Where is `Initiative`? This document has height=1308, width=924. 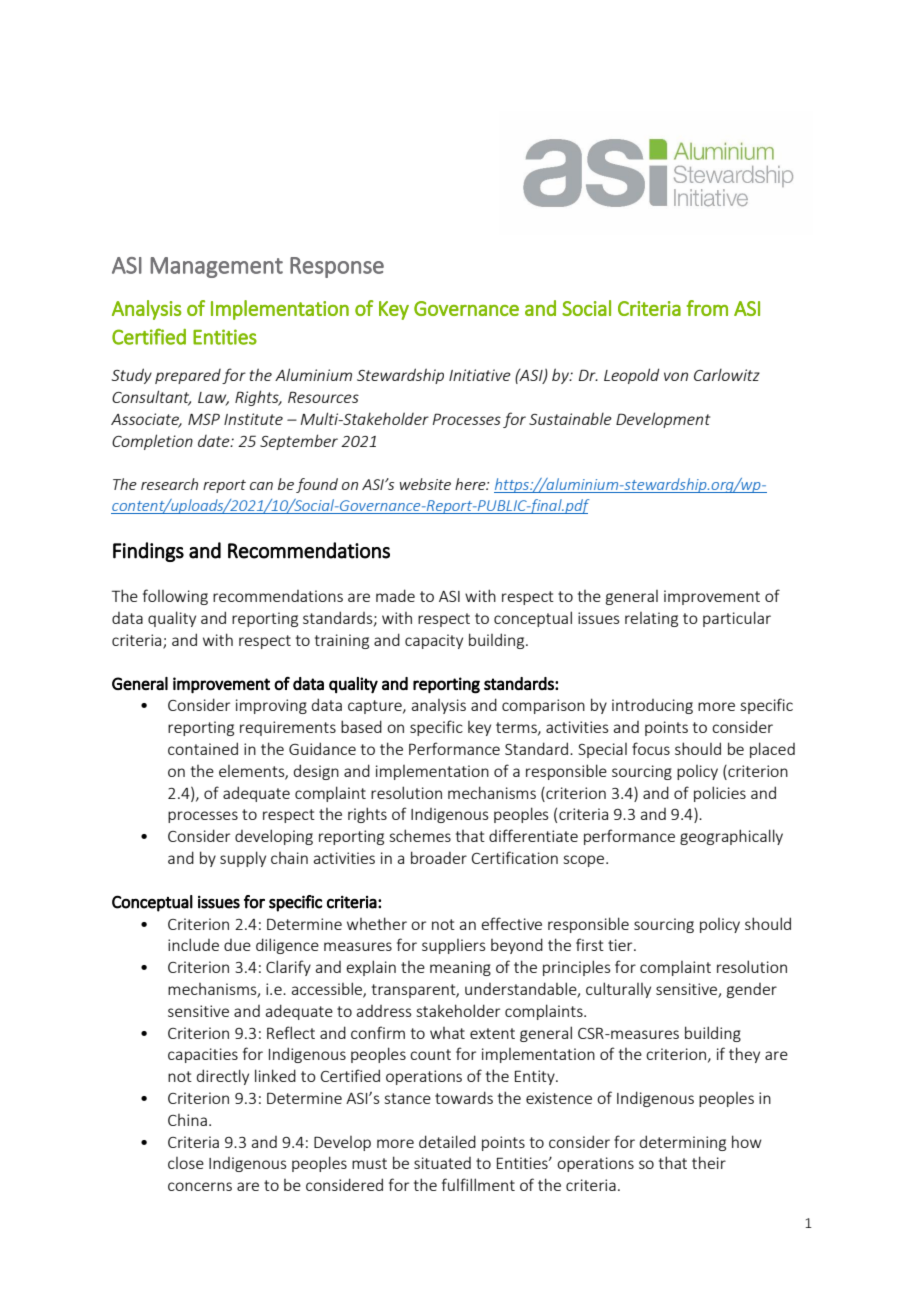
Initiative is located at coordinates (480, 375).
